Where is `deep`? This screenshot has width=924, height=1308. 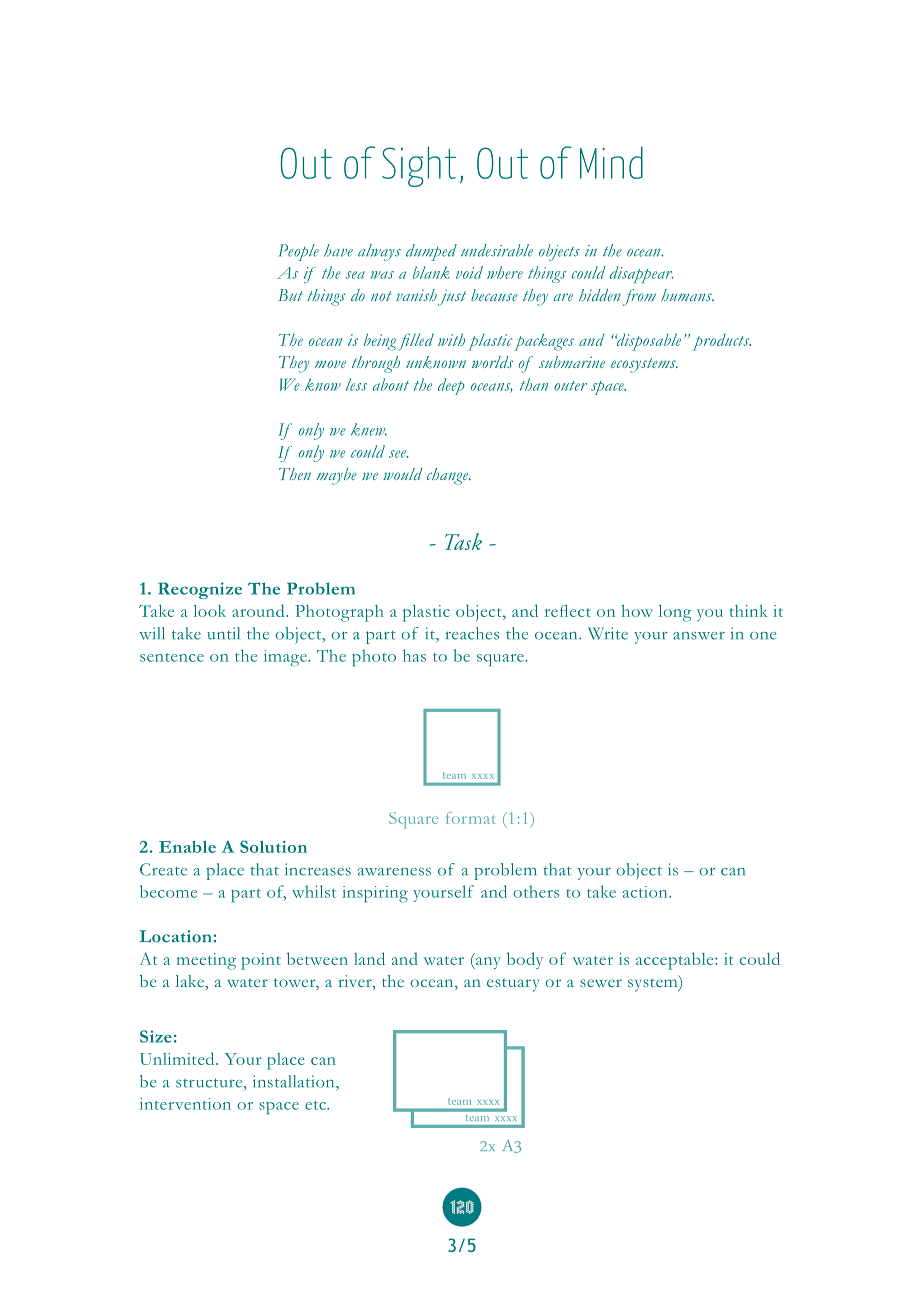 deep is located at coordinates (451, 386).
